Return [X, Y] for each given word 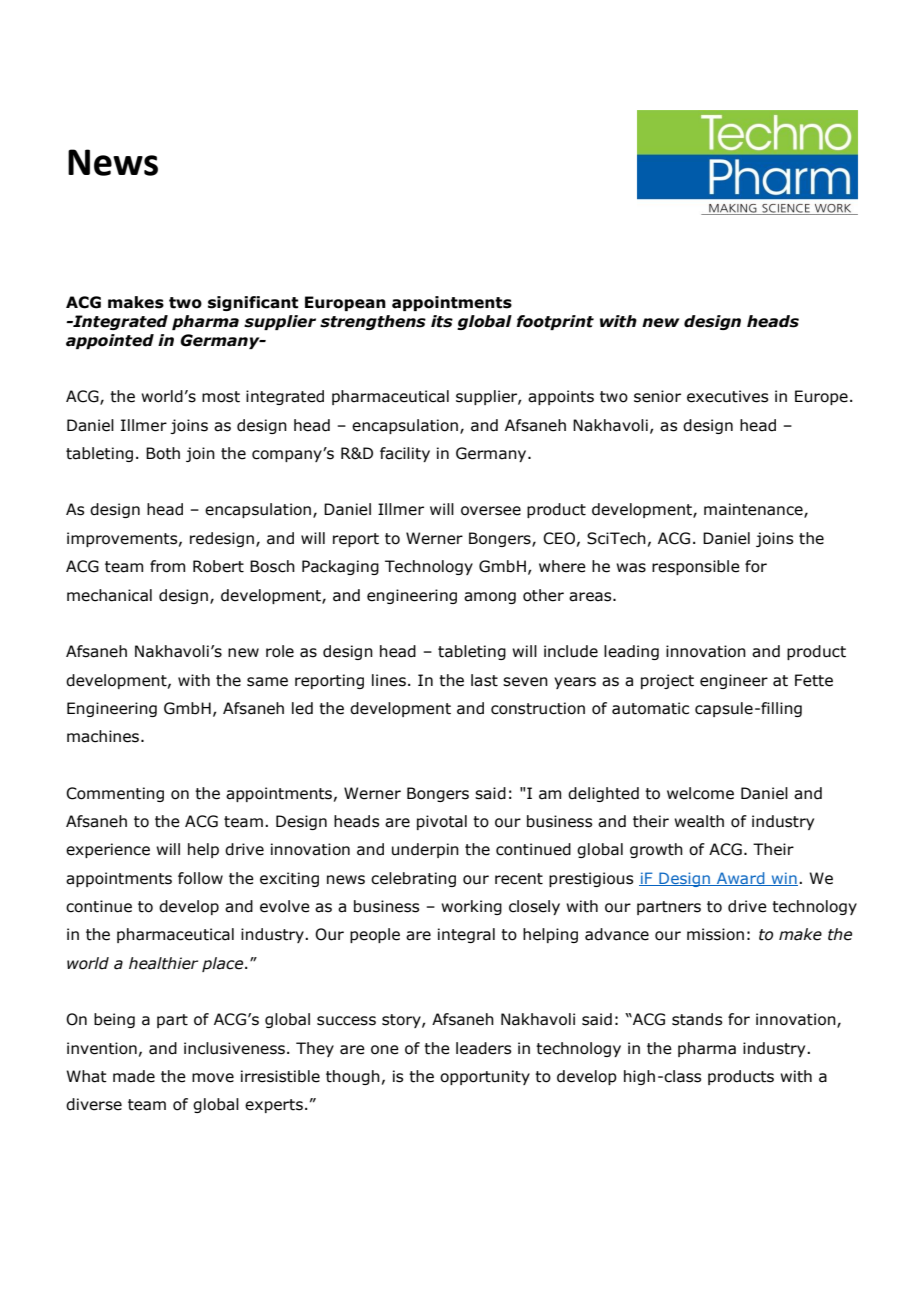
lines [390, 680]
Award [741, 879]
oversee [491, 511]
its [442, 321]
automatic [650, 708]
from [167, 566]
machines [104, 736]
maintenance [754, 510]
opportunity [485, 1077]
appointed [110, 341]
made [134, 1076]
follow [200, 878]
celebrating [413, 879]
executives [727, 396]
